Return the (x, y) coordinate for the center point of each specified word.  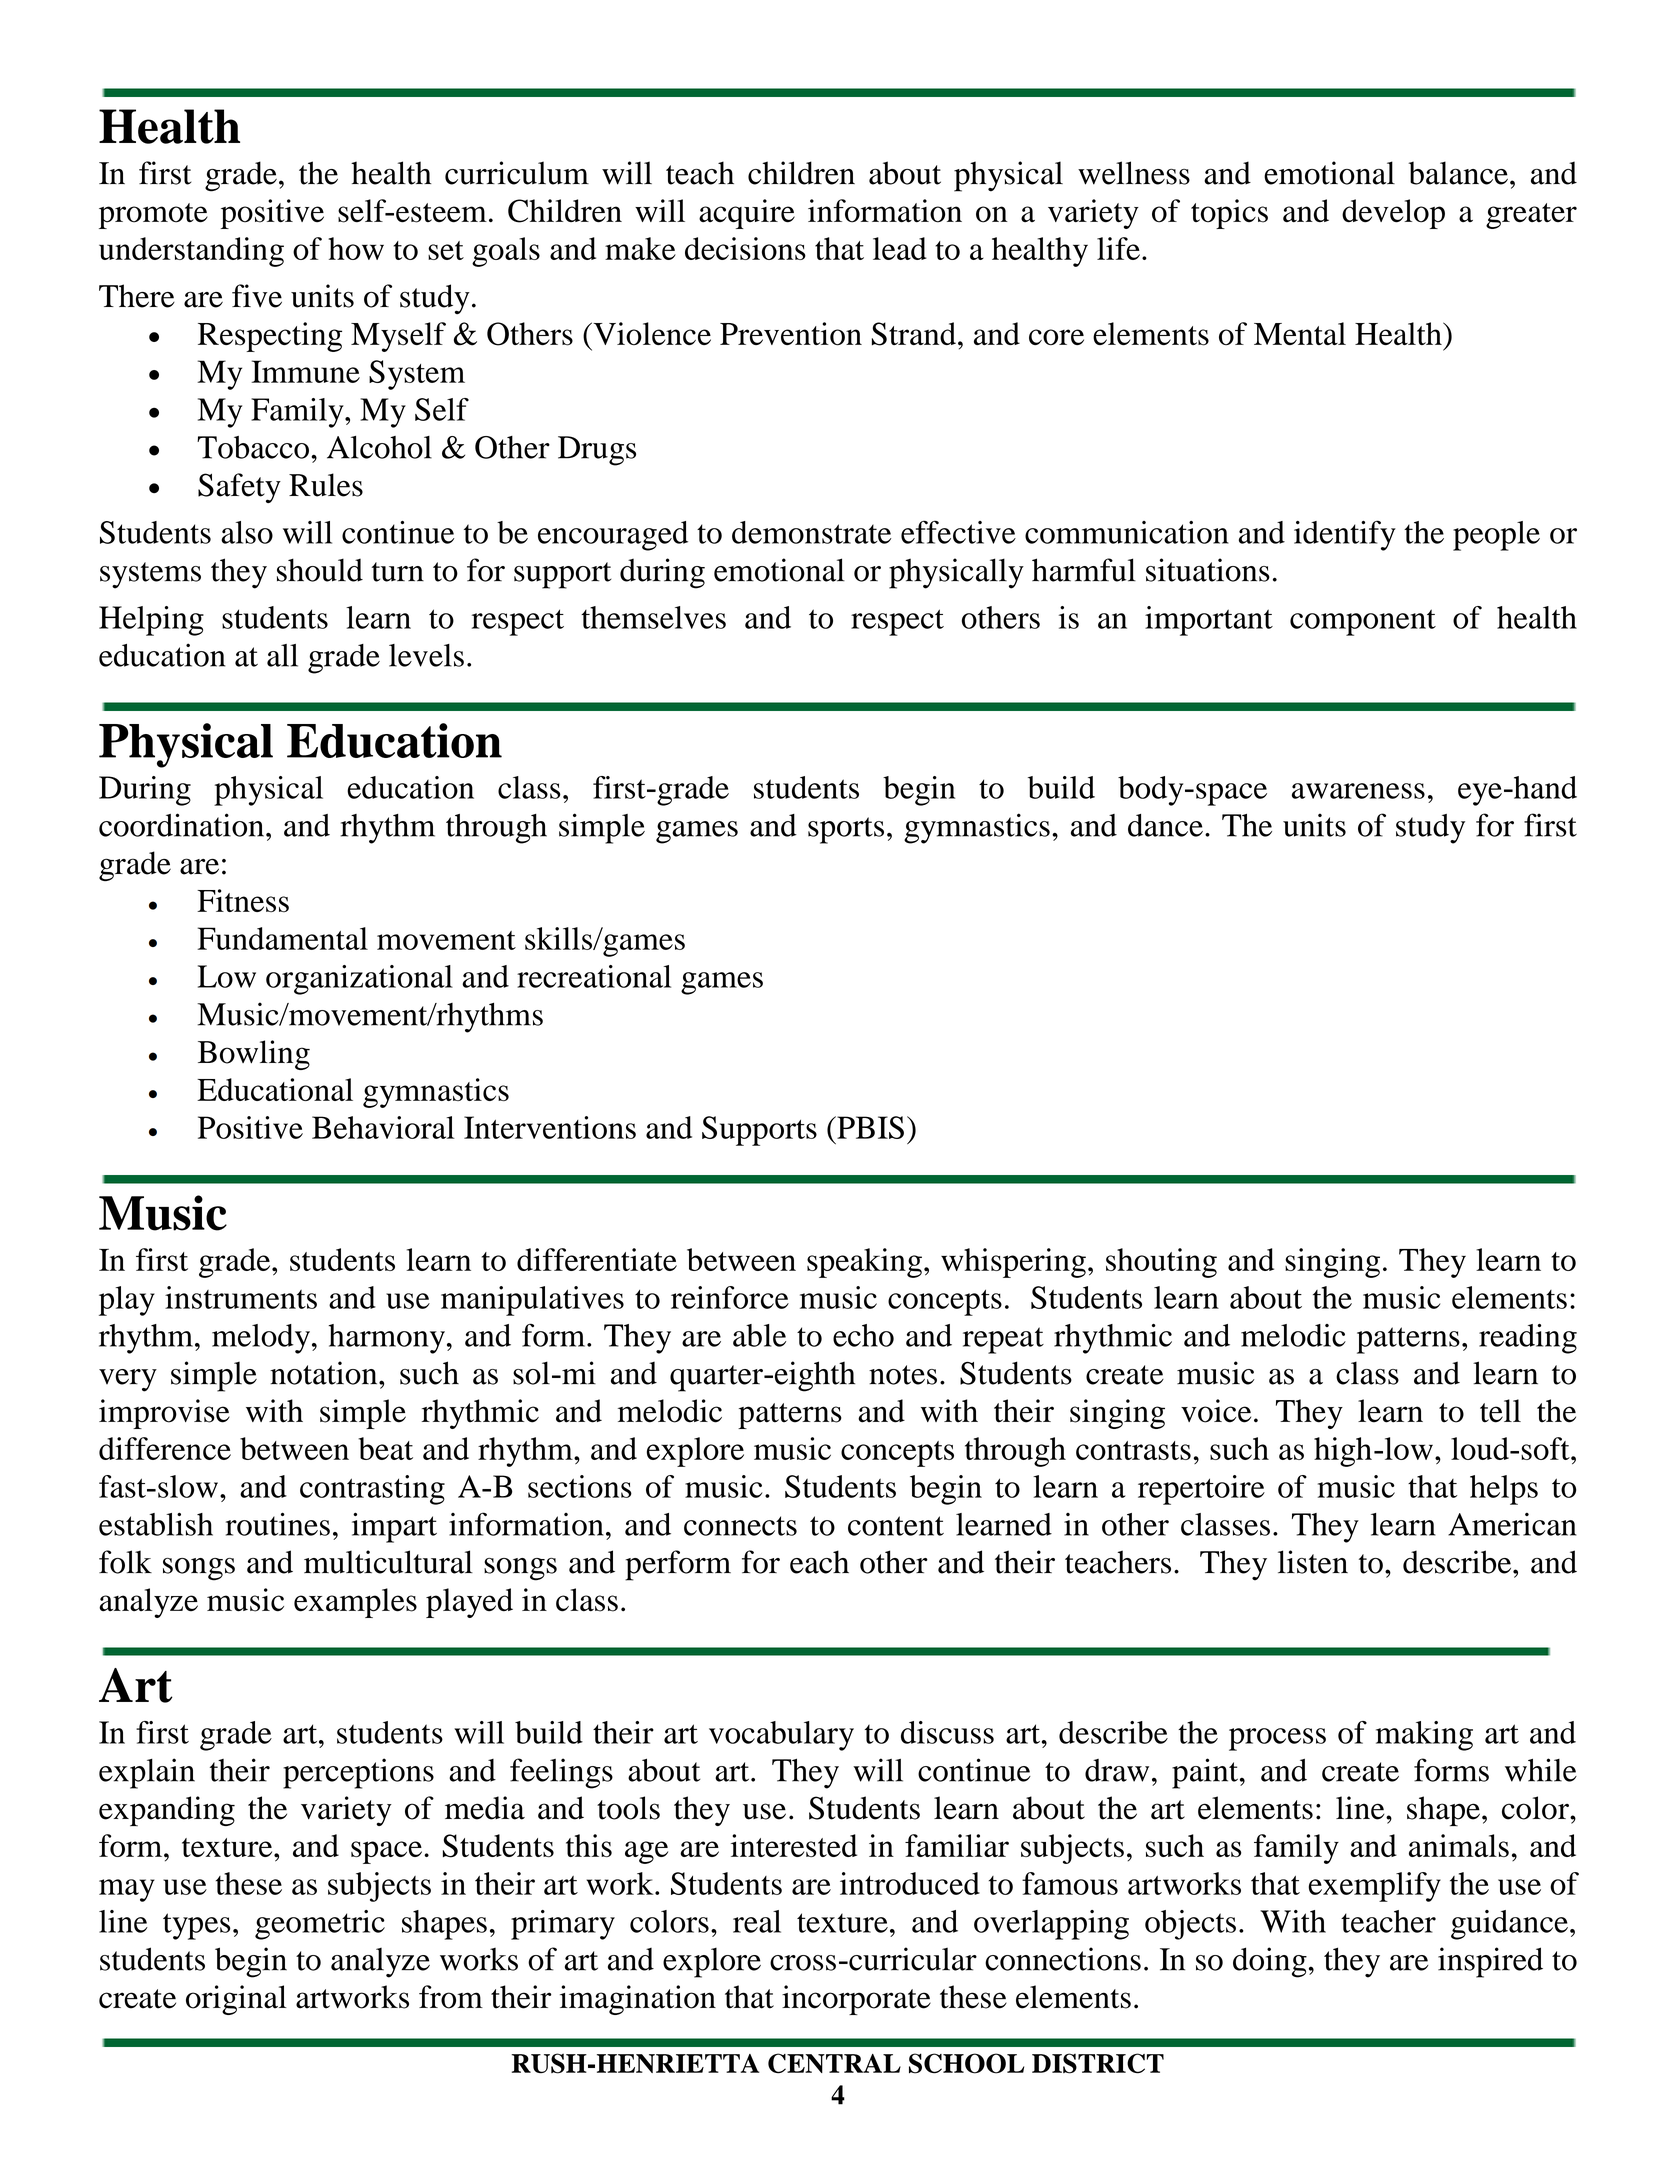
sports (846, 830)
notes (903, 1375)
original (236, 2000)
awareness (1358, 791)
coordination (181, 825)
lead (900, 248)
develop (1393, 214)
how (356, 248)
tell (1500, 1411)
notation (325, 1373)
